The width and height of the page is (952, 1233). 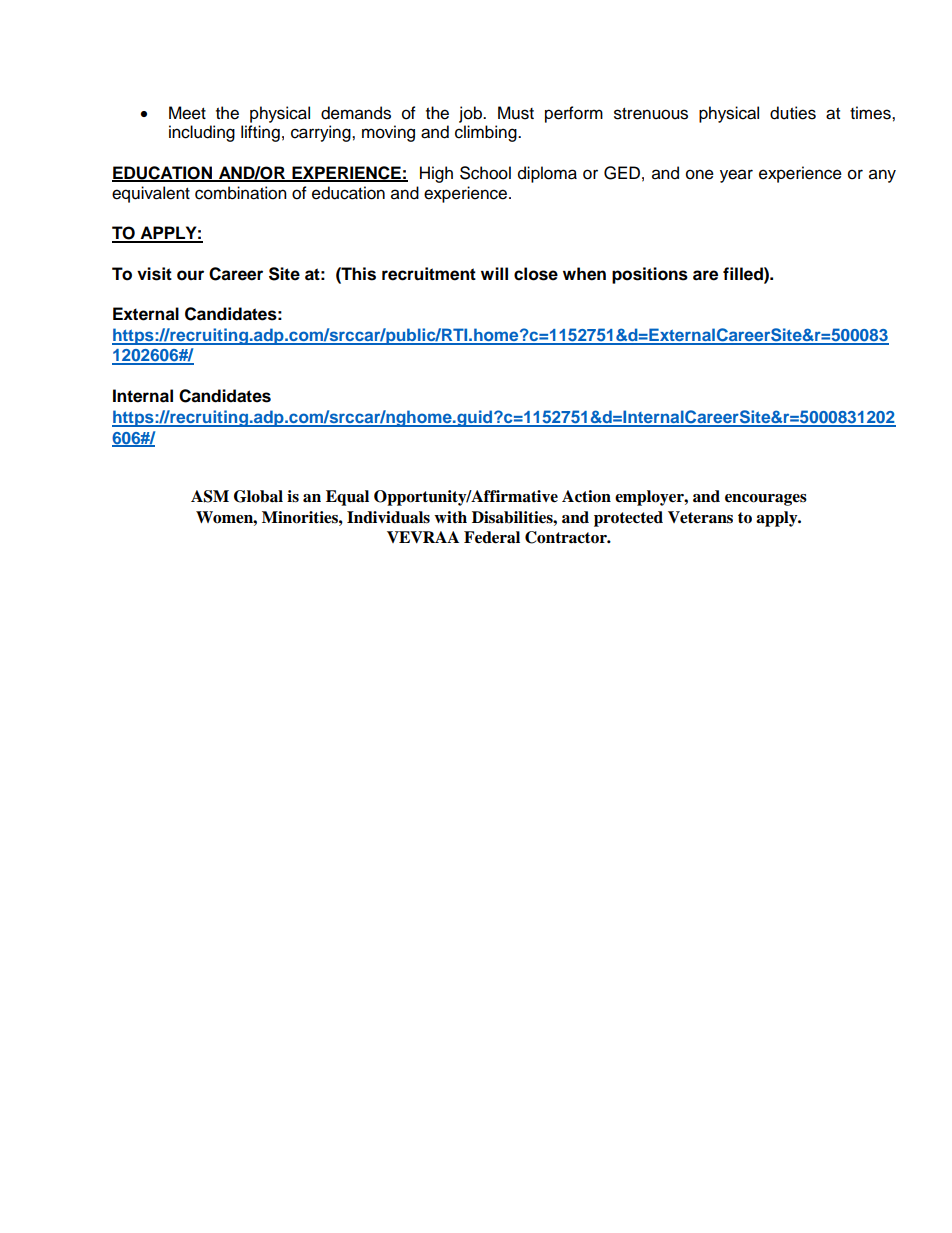 What do you see at coordinates (536, 274) in the page?
I see `close` at bounding box center [536, 274].
